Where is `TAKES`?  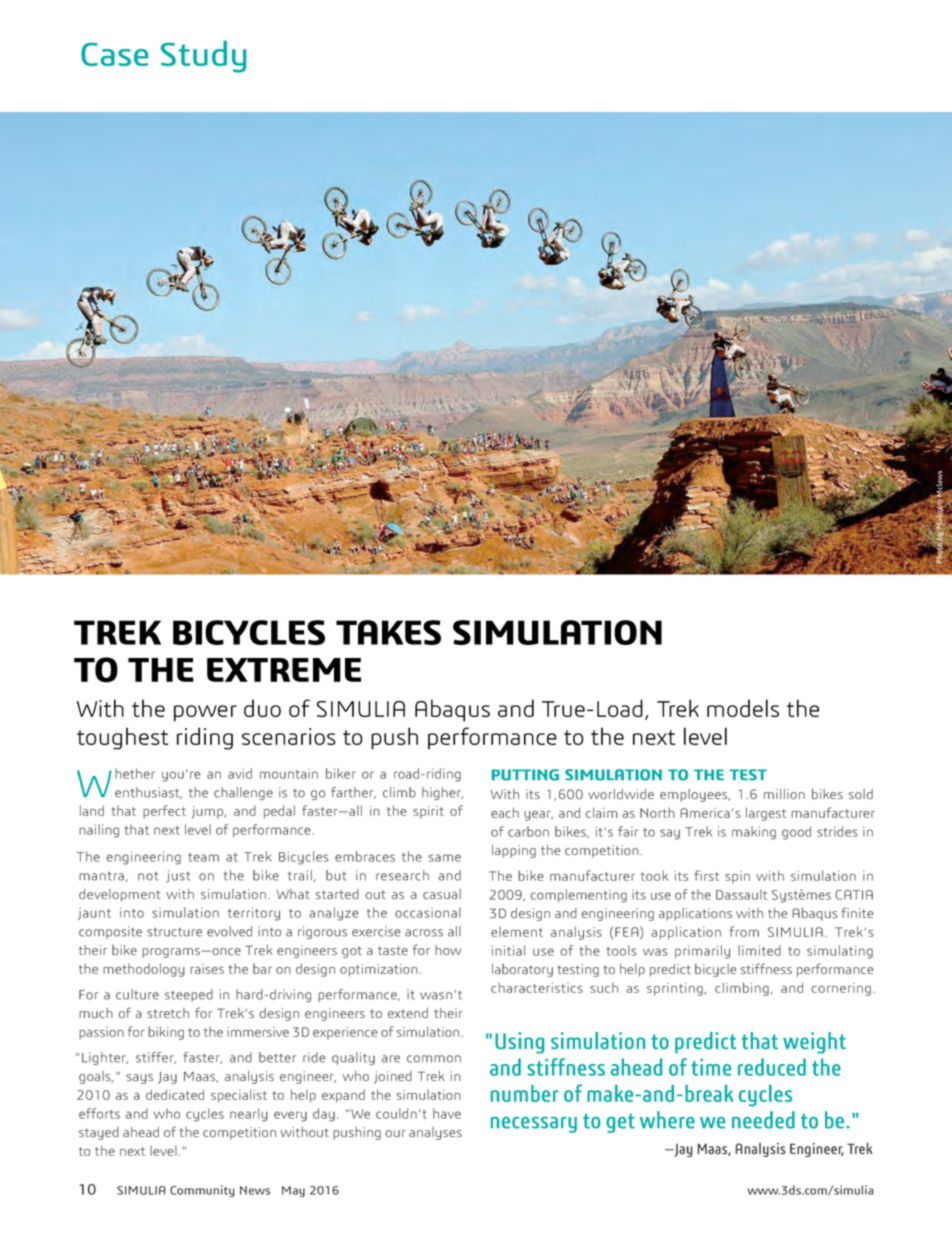
TAKES is located at coordinates (388, 632).
